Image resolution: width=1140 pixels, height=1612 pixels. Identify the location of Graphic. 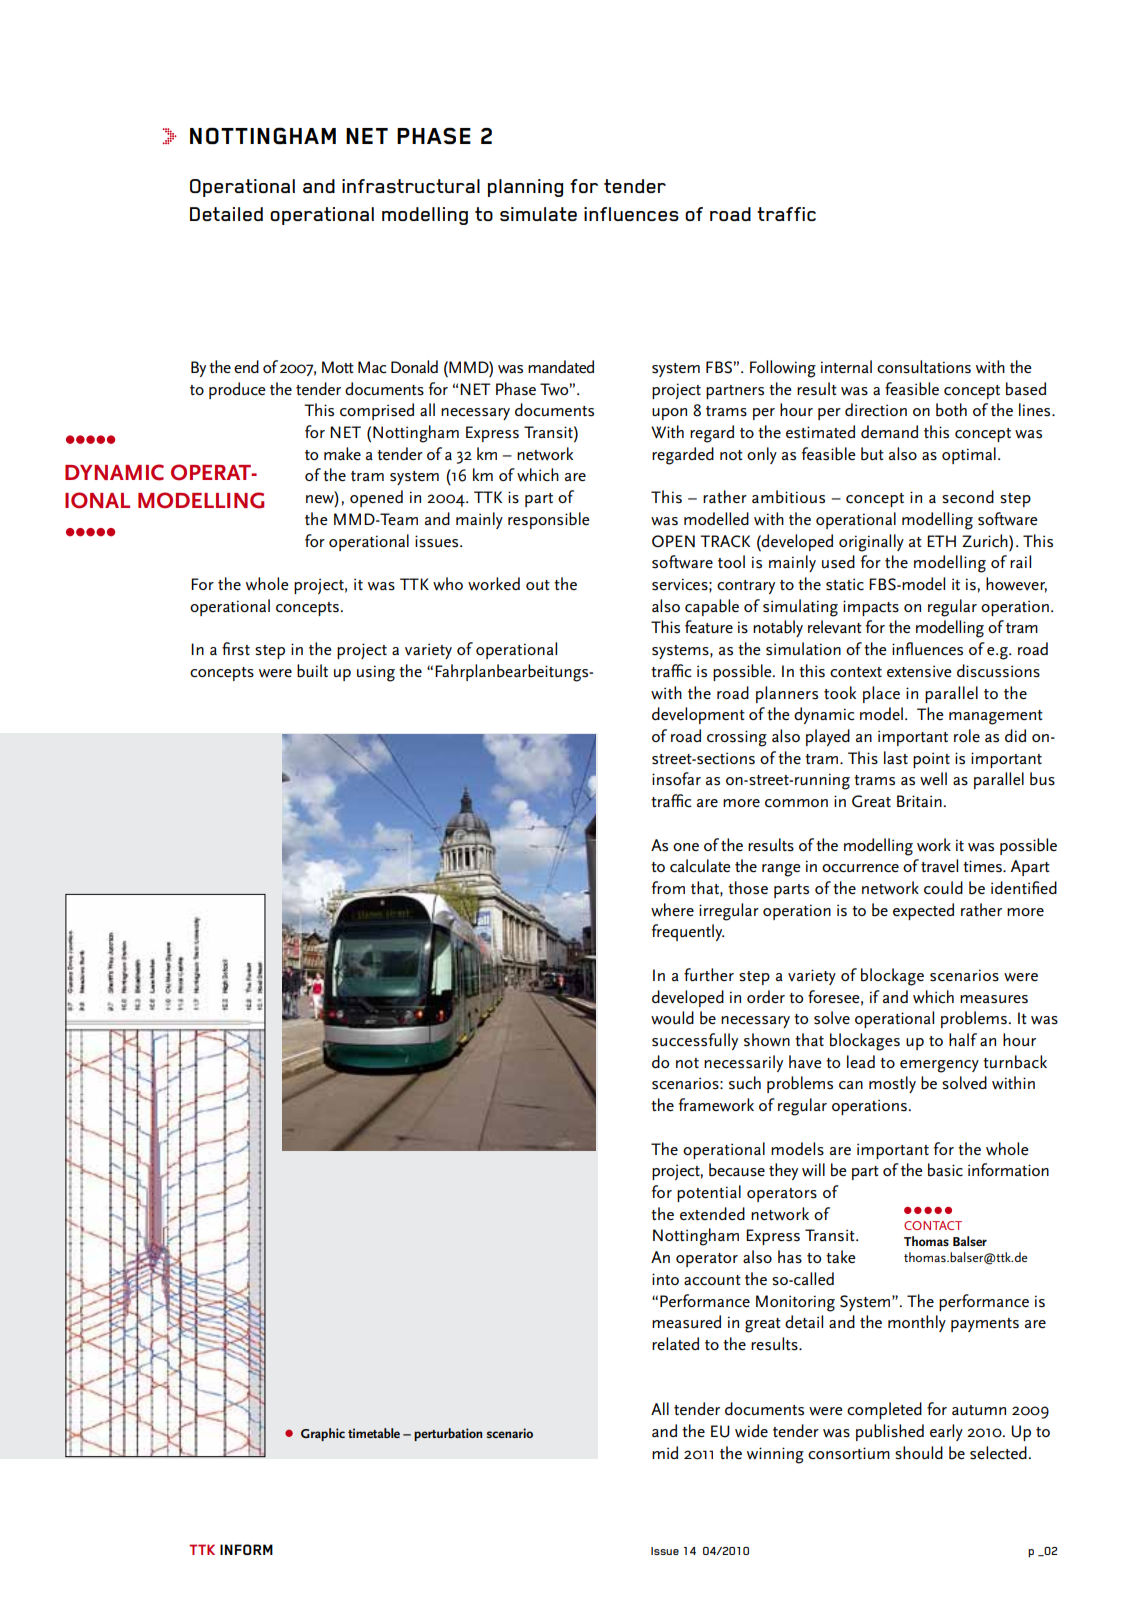
(323, 1434).
